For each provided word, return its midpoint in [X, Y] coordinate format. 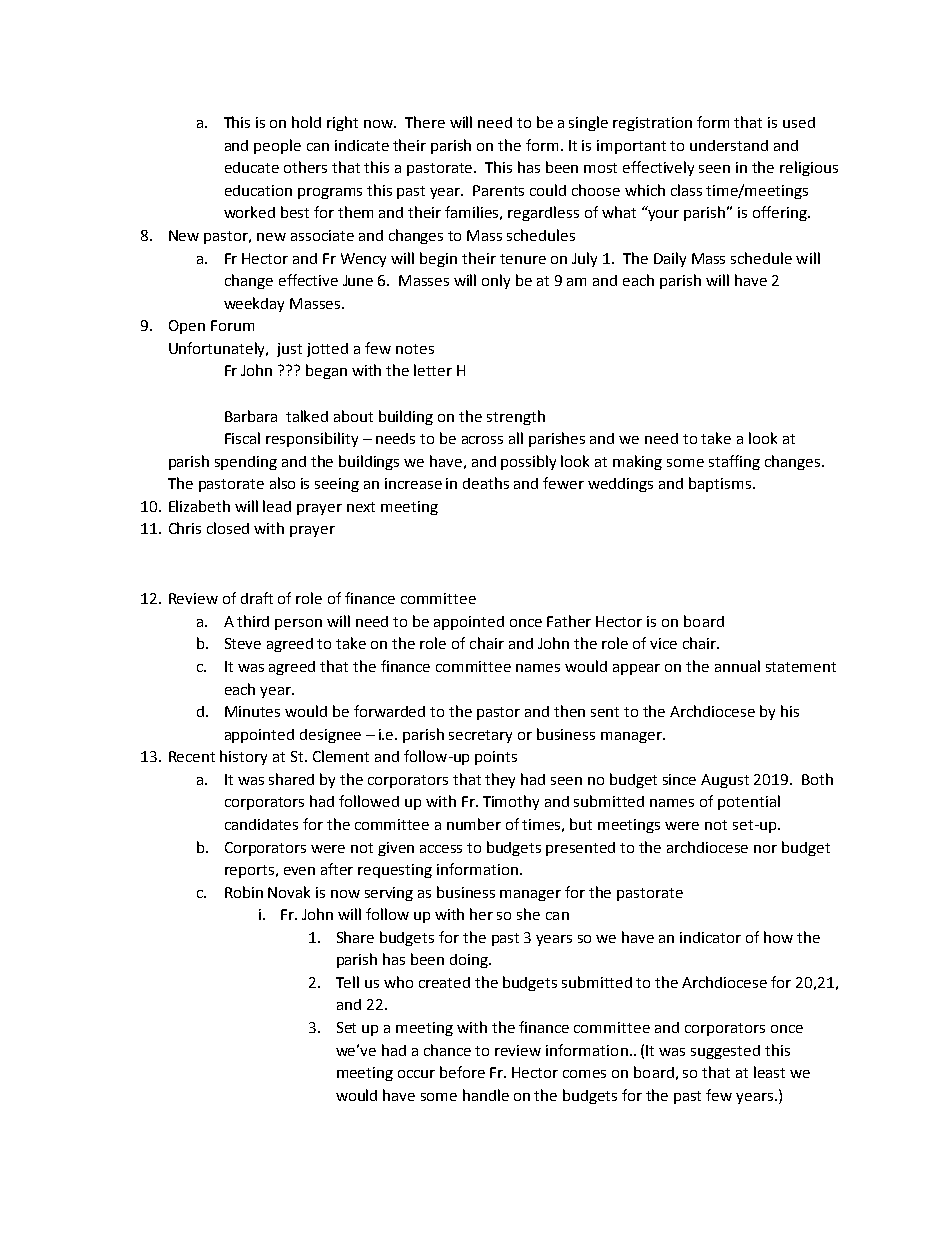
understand [729, 145]
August [725, 781]
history [243, 757]
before [462, 1072]
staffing [734, 462]
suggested [725, 1052]
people [277, 146]
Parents [498, 190]
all [516, 438]
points [496, 758]
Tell [347, 982]
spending [246, 463]
